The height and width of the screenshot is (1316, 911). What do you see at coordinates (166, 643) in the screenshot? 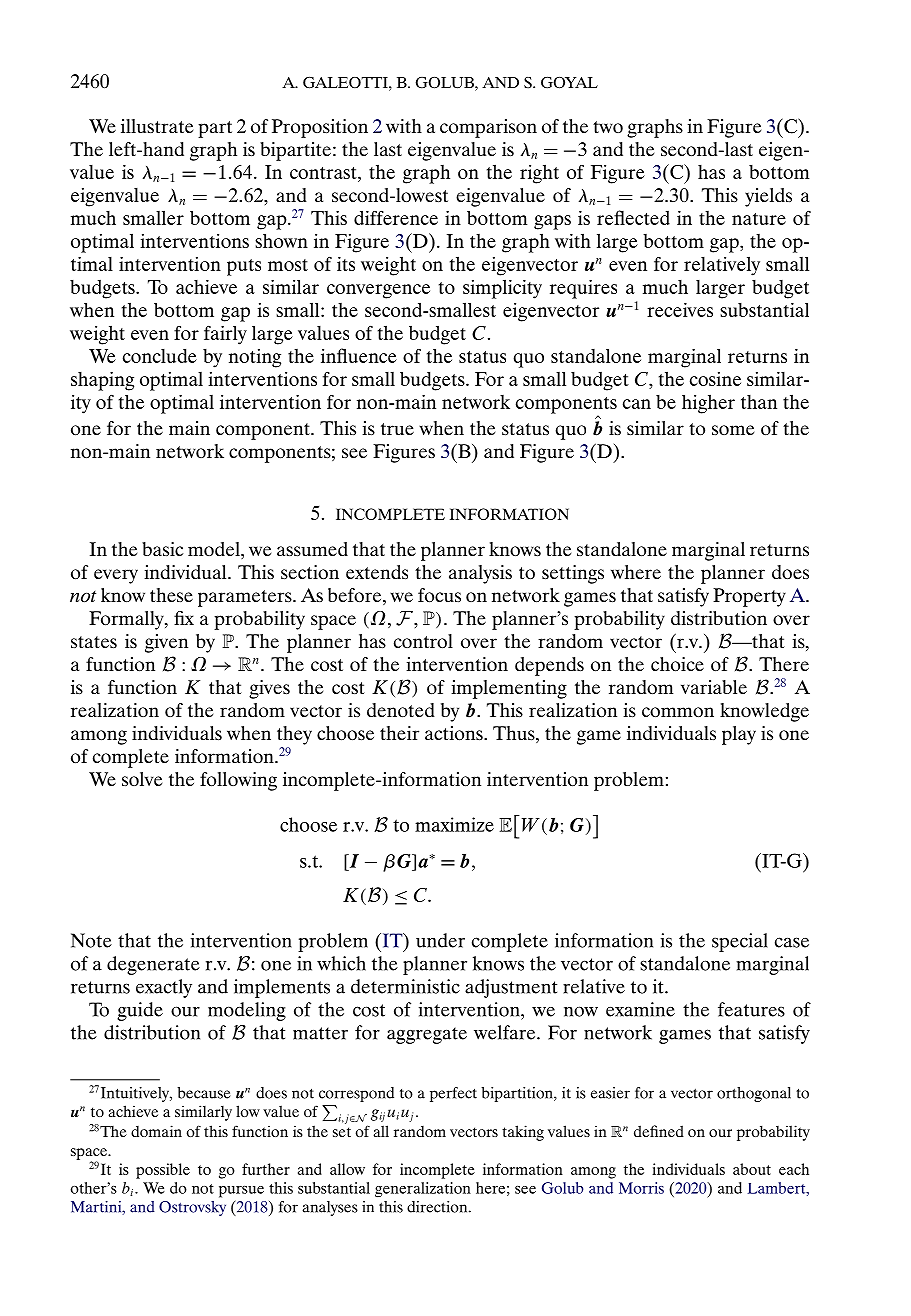
I see `given` at bounding box center [166, 643].
